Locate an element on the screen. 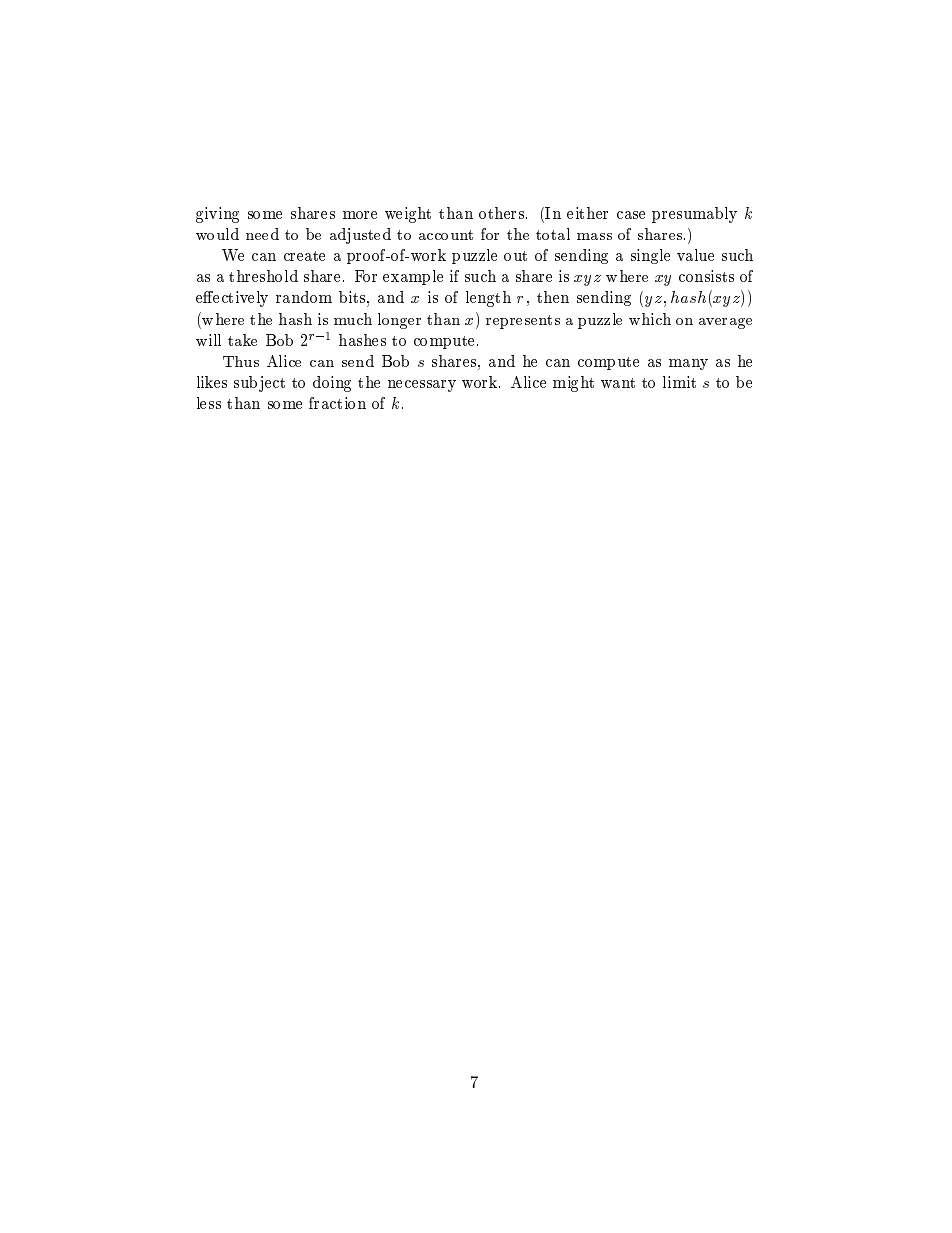 This screenshot has height=1233, width=952. less is located at coordinates (209, 403).
